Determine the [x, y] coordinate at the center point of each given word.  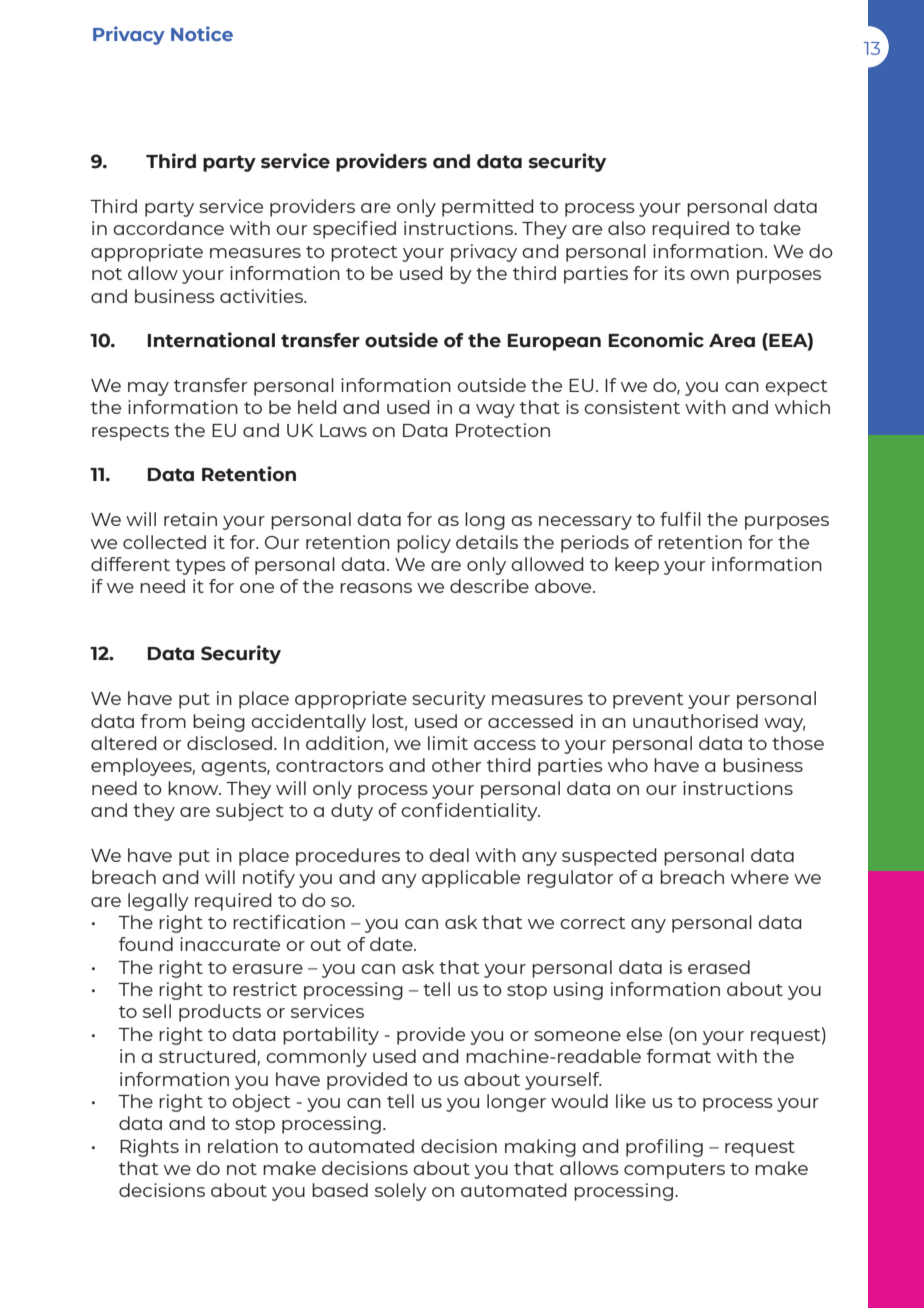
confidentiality [470, 812]
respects [130, 433]
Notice [202, 33]
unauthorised [695, 721]
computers [674, 1171]
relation [243, 1146]
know [194, 788]
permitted [488, 208]
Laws [343, 430]
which [802, 407]
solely [401, 1192]
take [780, 228]
